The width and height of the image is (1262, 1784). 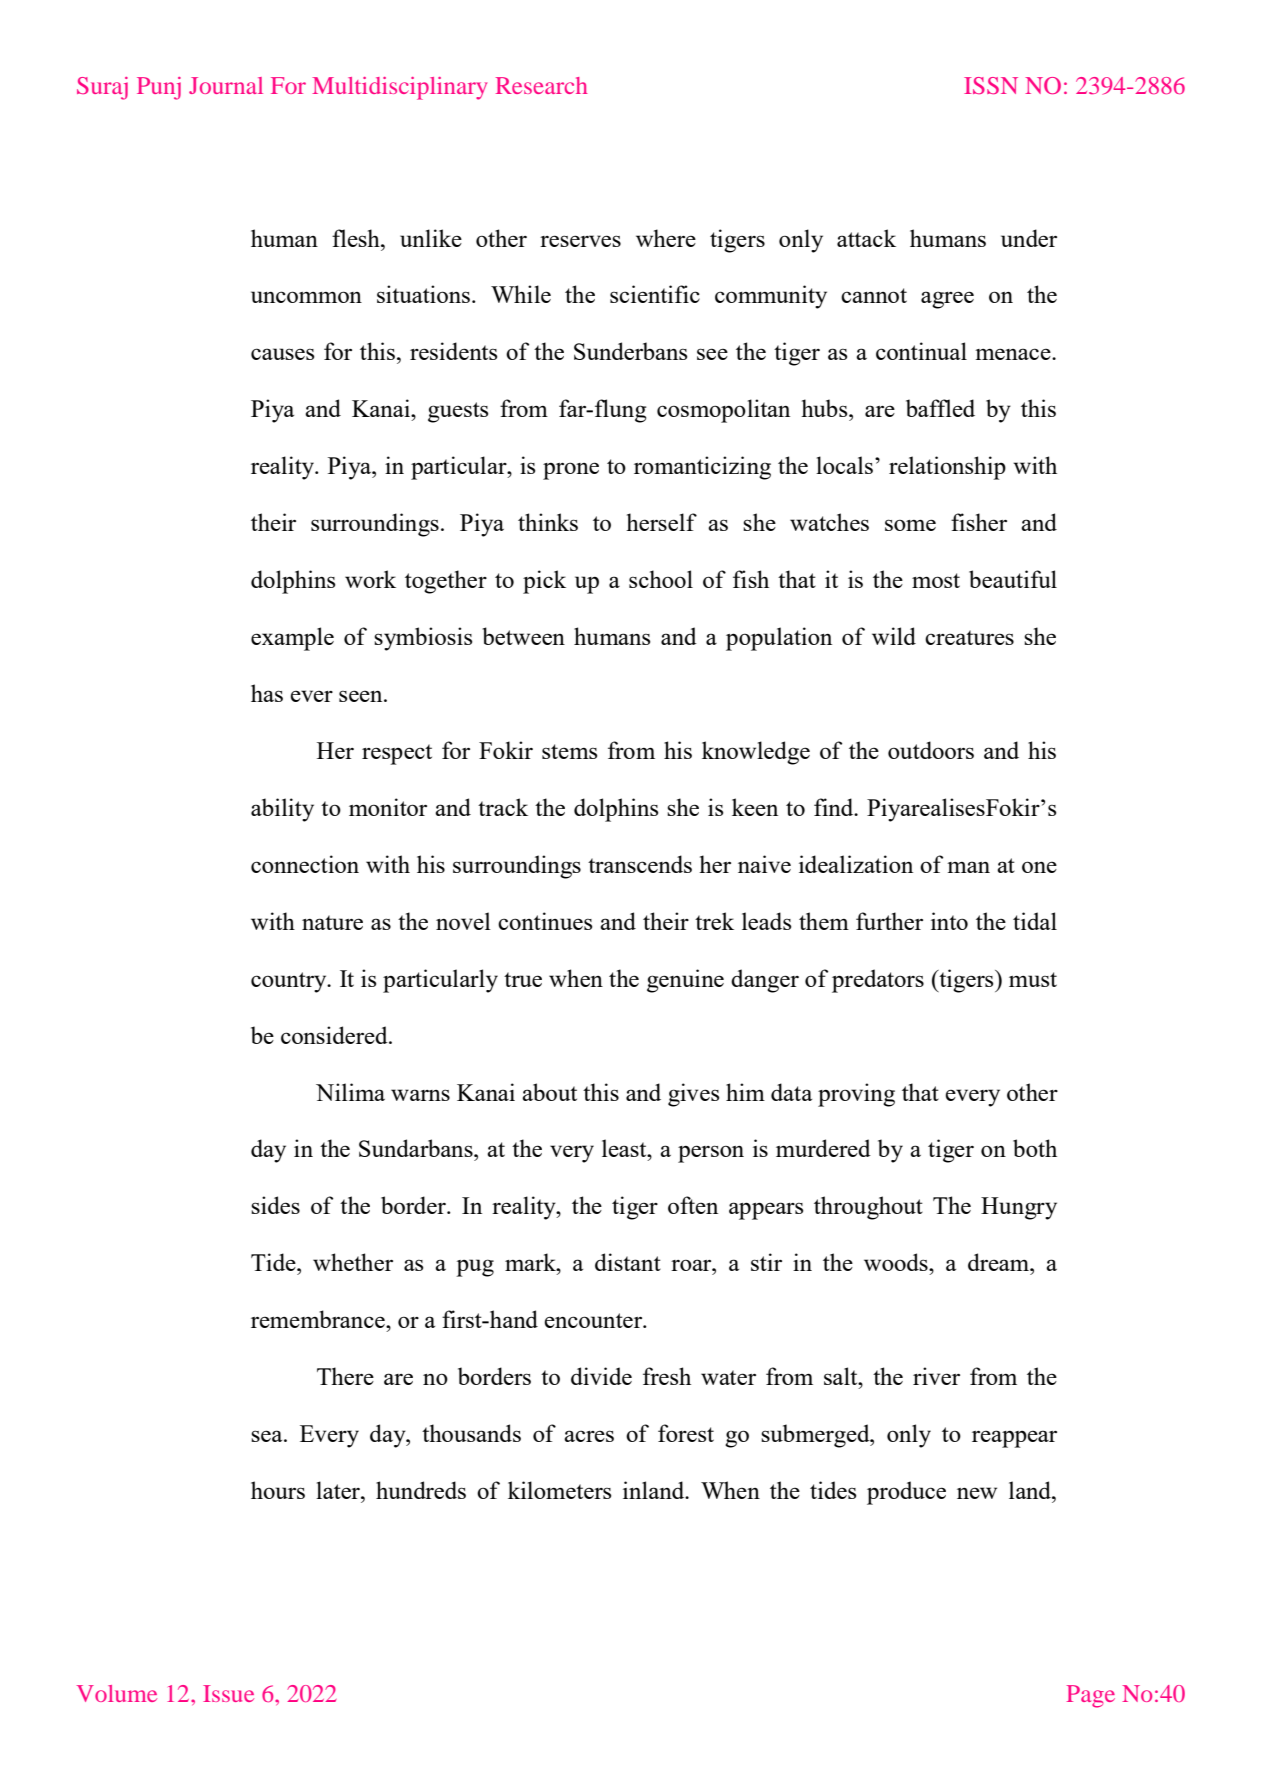 I want to click on ISSN, so click(x=991, y=85).
